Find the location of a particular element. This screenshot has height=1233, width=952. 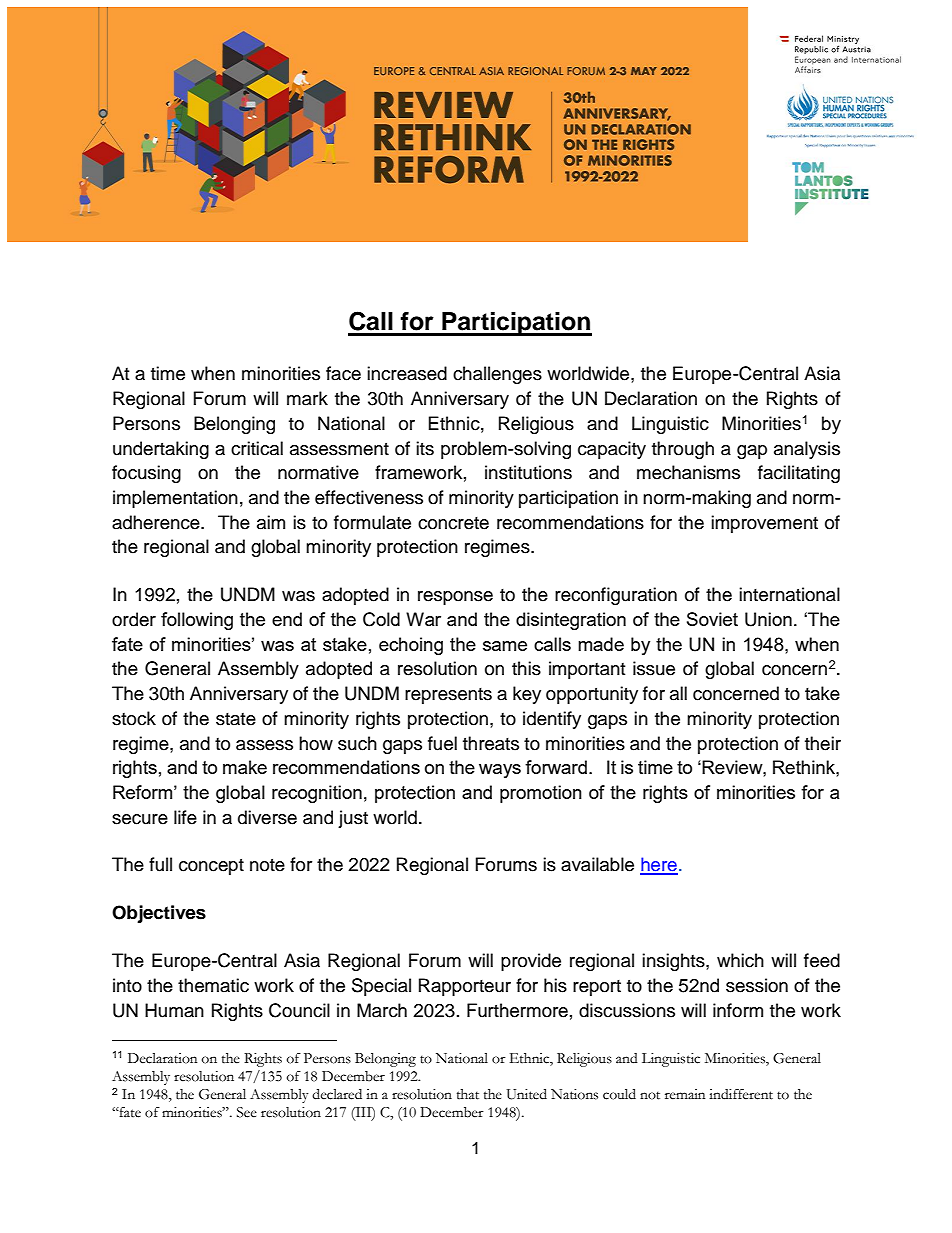

threats is located at coordinates (491, 743).
